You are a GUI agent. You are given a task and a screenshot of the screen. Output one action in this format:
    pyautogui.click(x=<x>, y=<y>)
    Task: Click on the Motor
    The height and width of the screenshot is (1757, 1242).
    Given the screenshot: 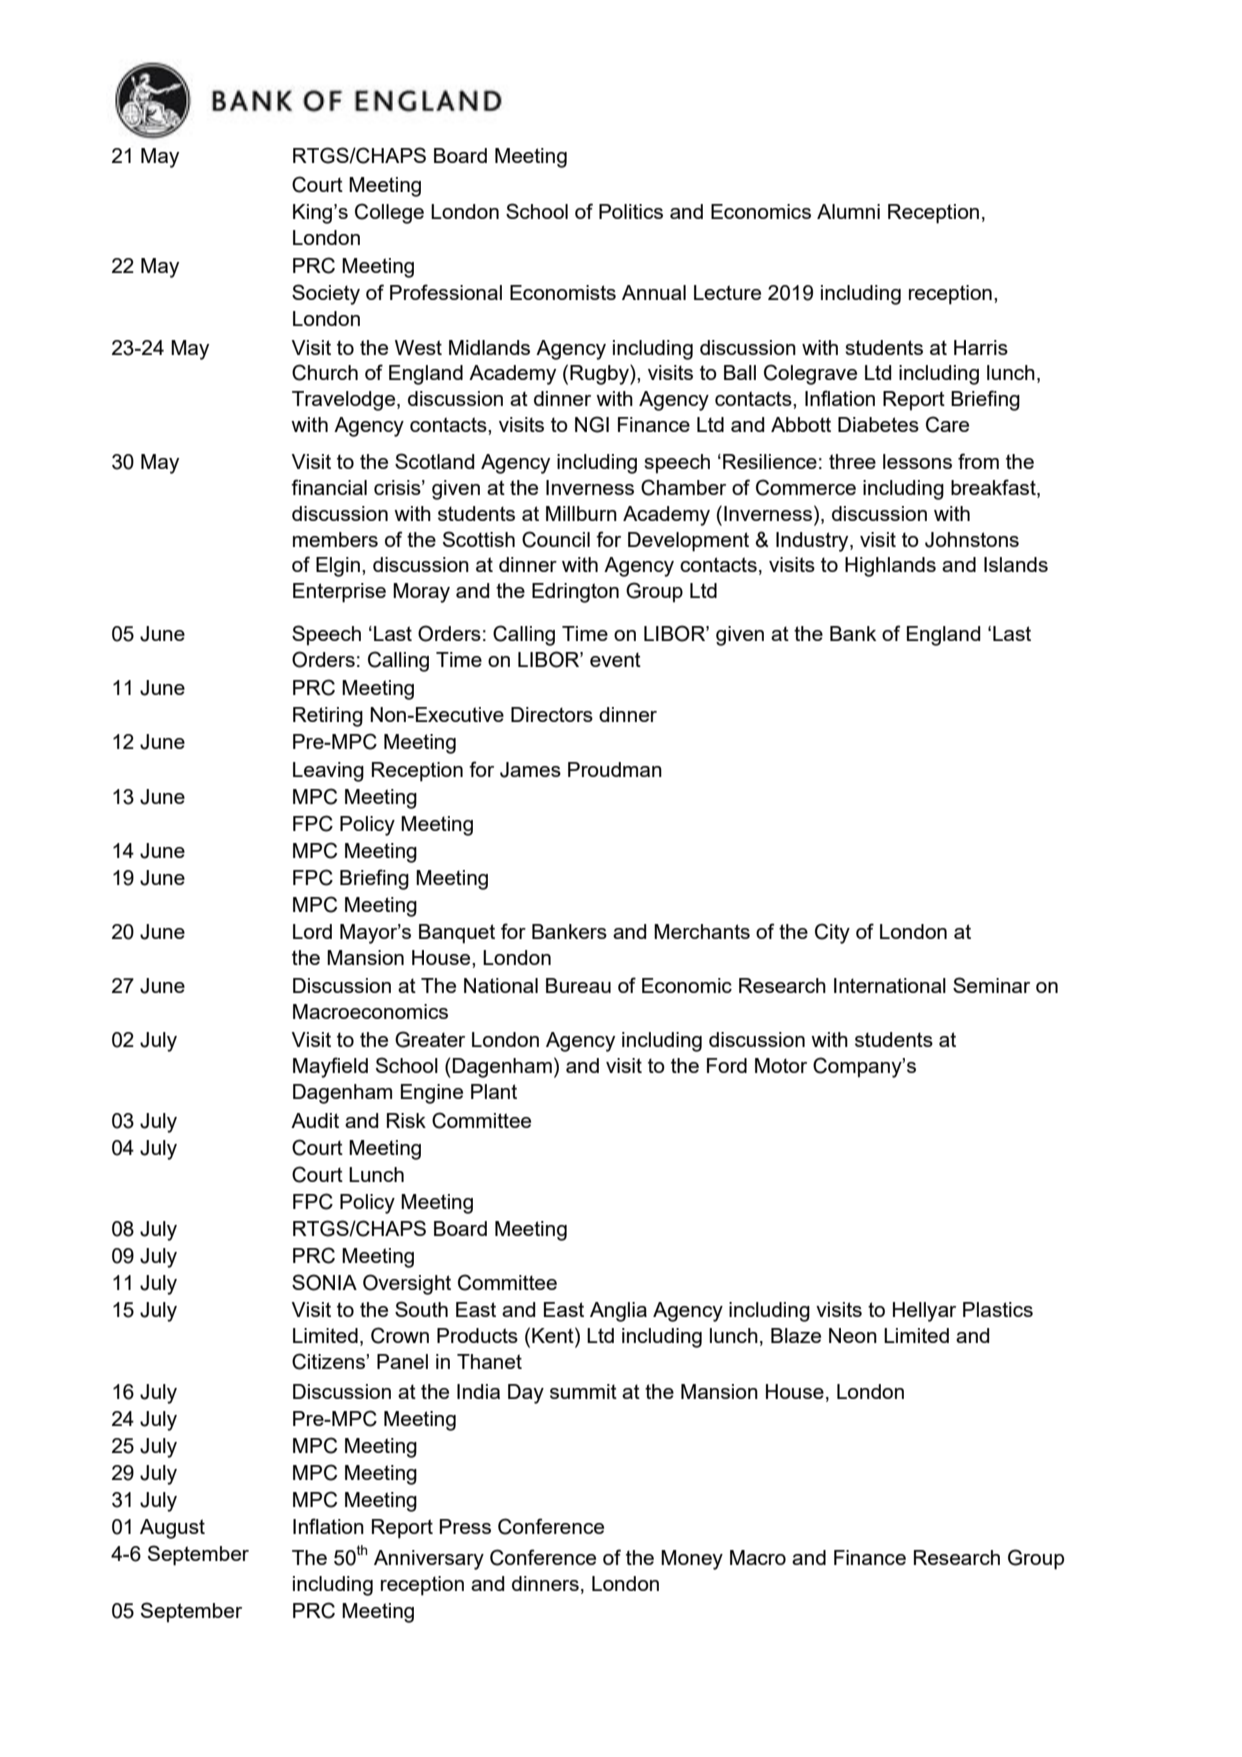 What is the action you would take?
    pyautogui.click(x=781, y=1065)
